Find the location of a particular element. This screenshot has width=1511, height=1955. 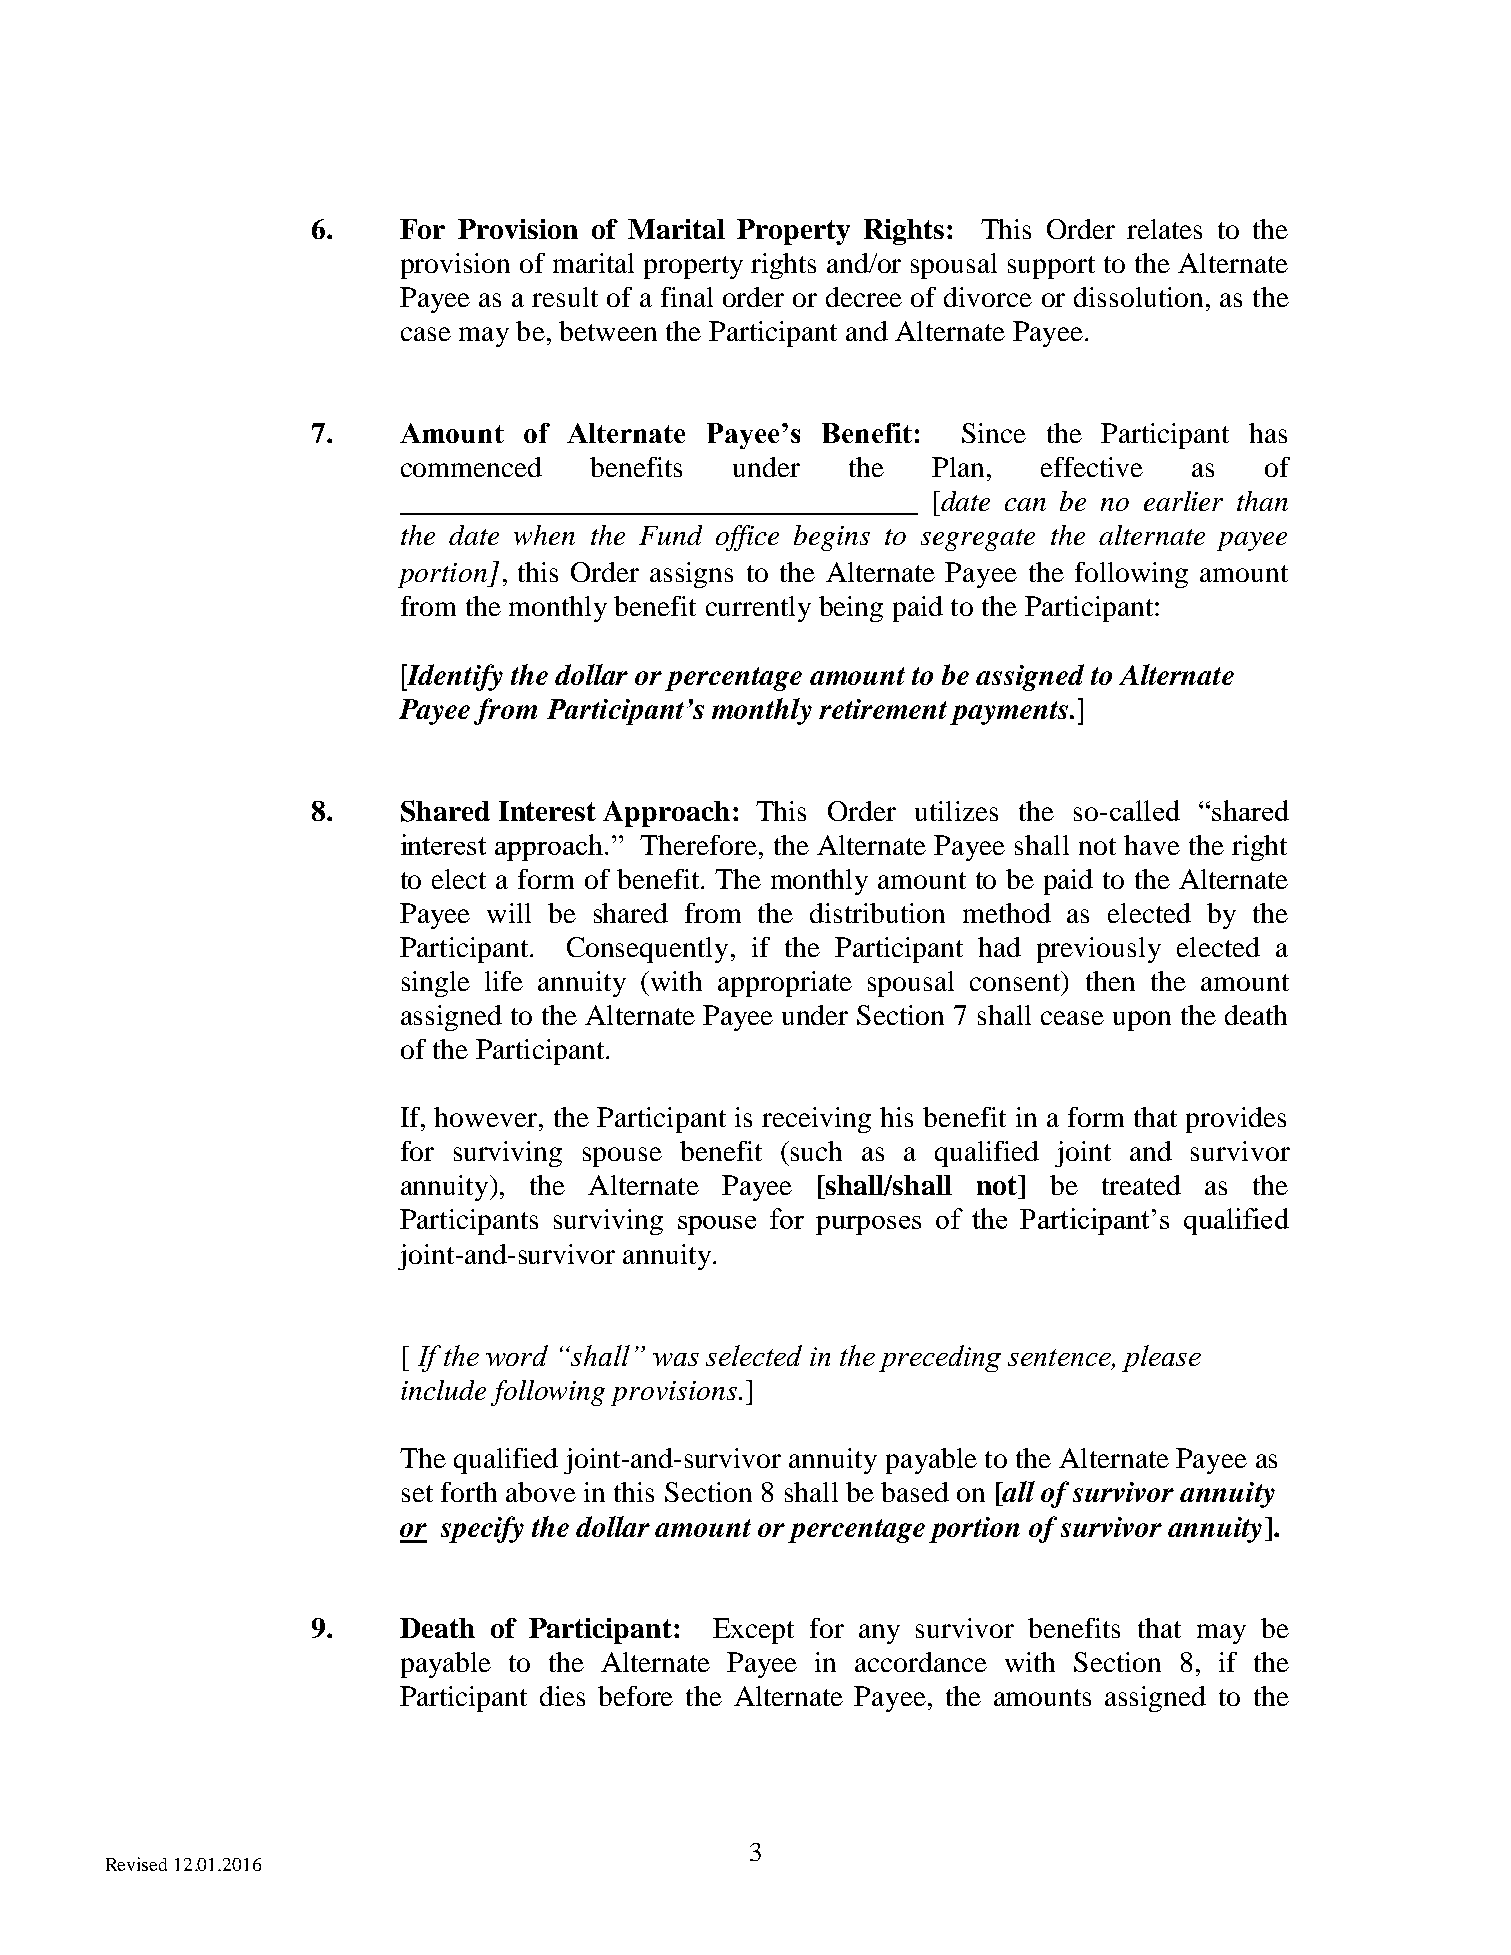

Revised is located at coordinates (136, 1864).
